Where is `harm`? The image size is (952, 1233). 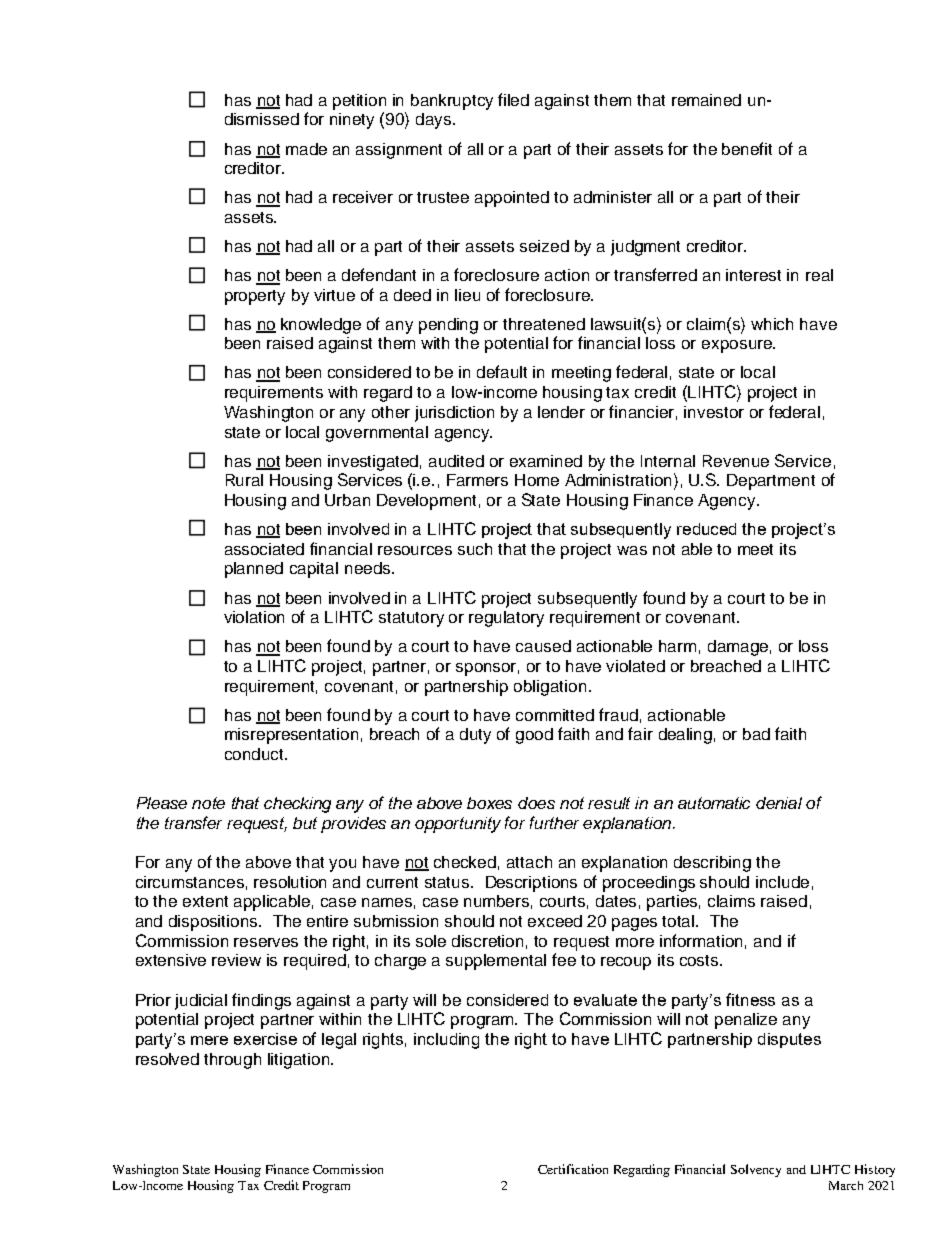
harm is located at coordinates (677, 646).
